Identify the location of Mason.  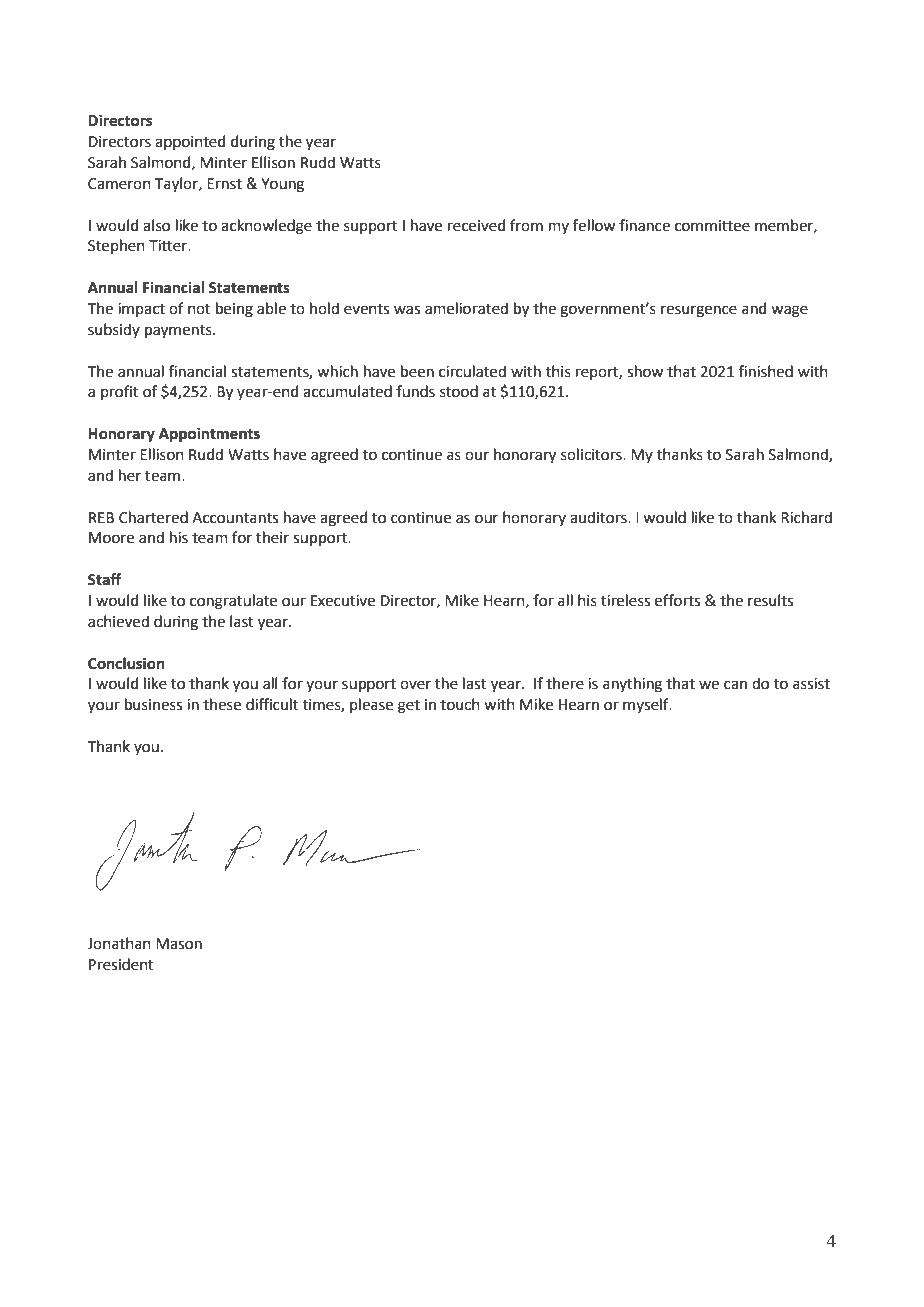
(179, 944).
